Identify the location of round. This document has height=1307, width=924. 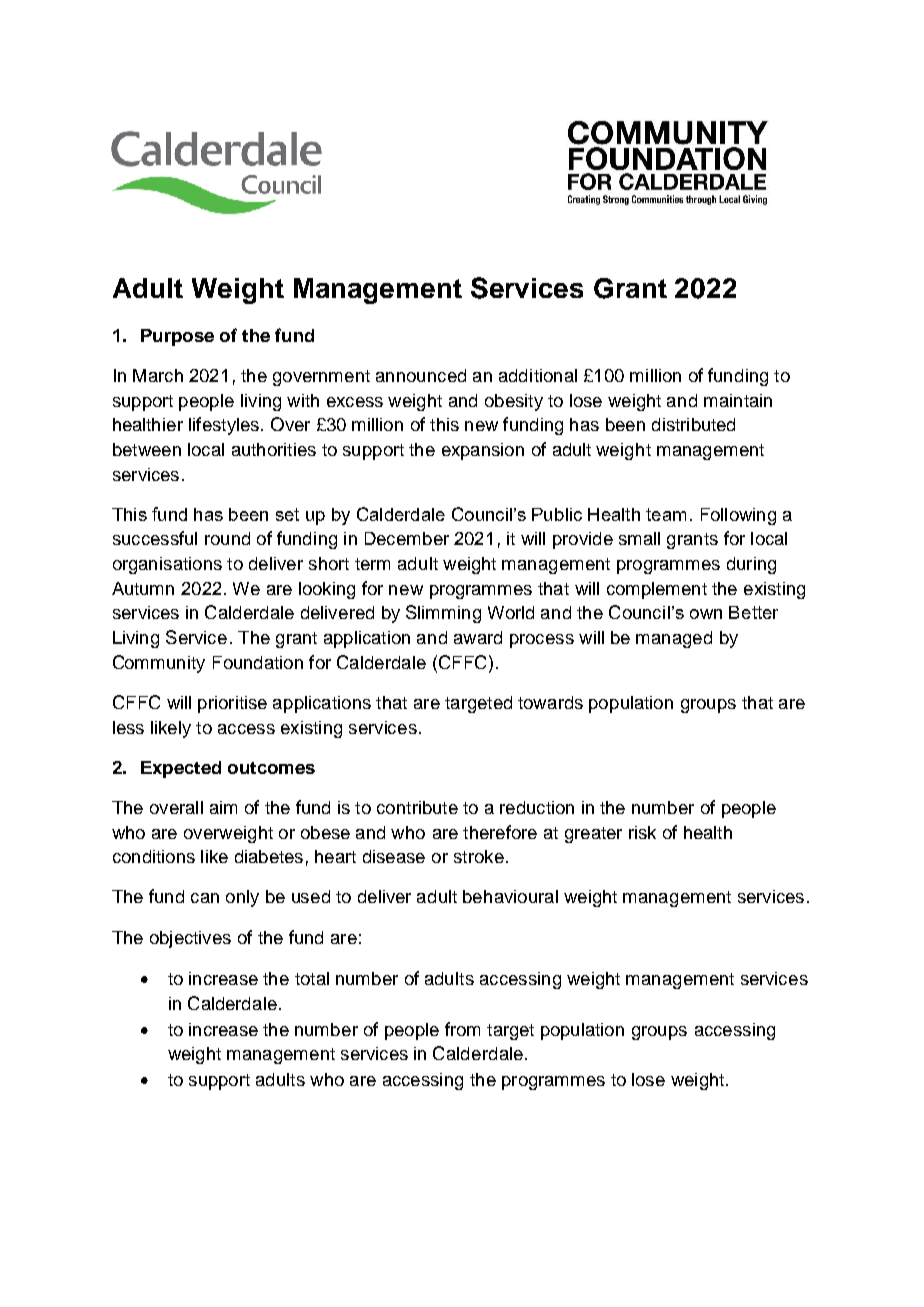
(227, 538).
